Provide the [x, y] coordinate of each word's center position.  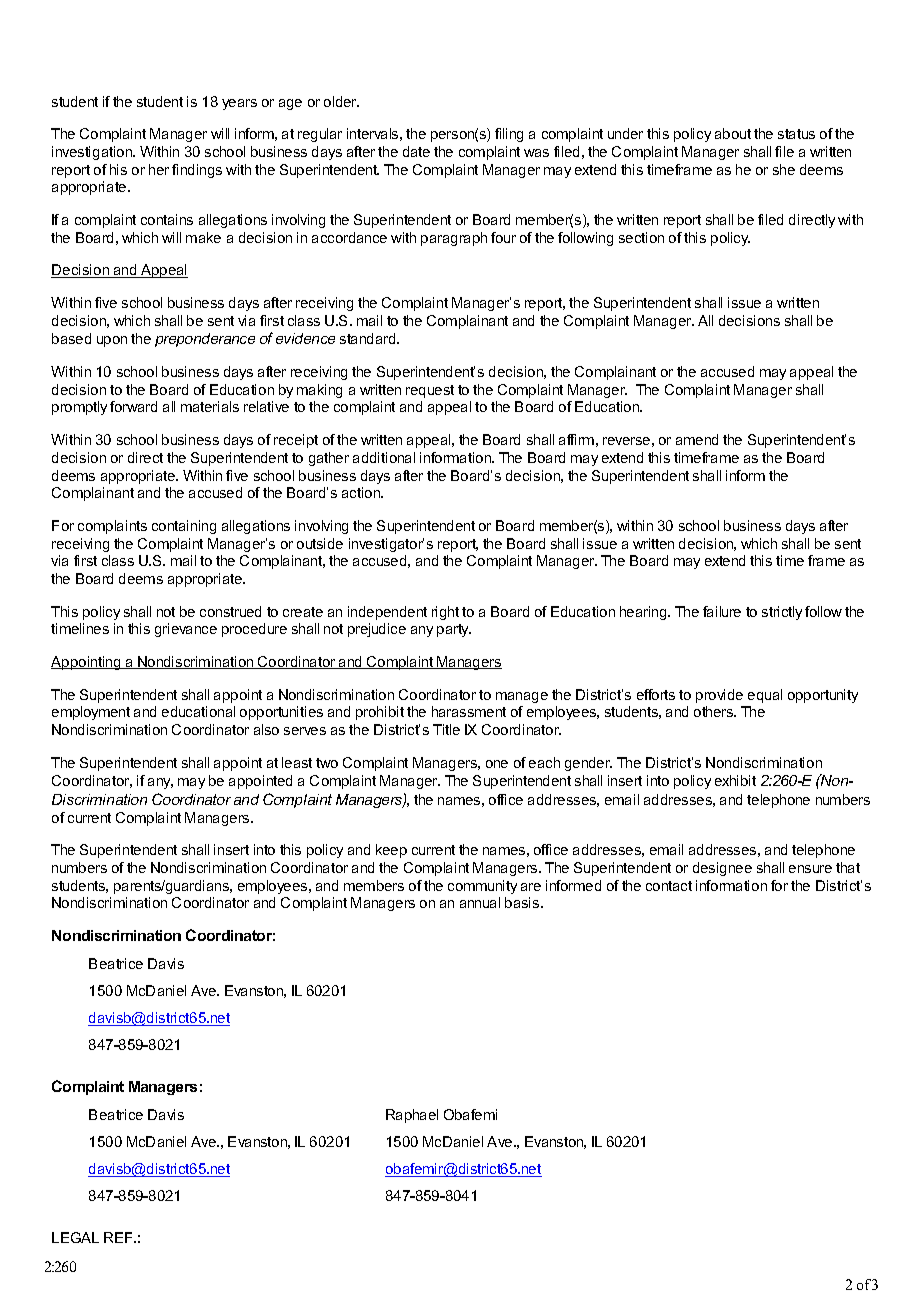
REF [119, 1237]
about [733, 133]
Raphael [412, 1116]
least [297, 762]
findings [197, 171]
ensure [810, 869]
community [482, 887]
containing [184, 527]
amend [697, 439]
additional [384, 457]
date [416, 151]
